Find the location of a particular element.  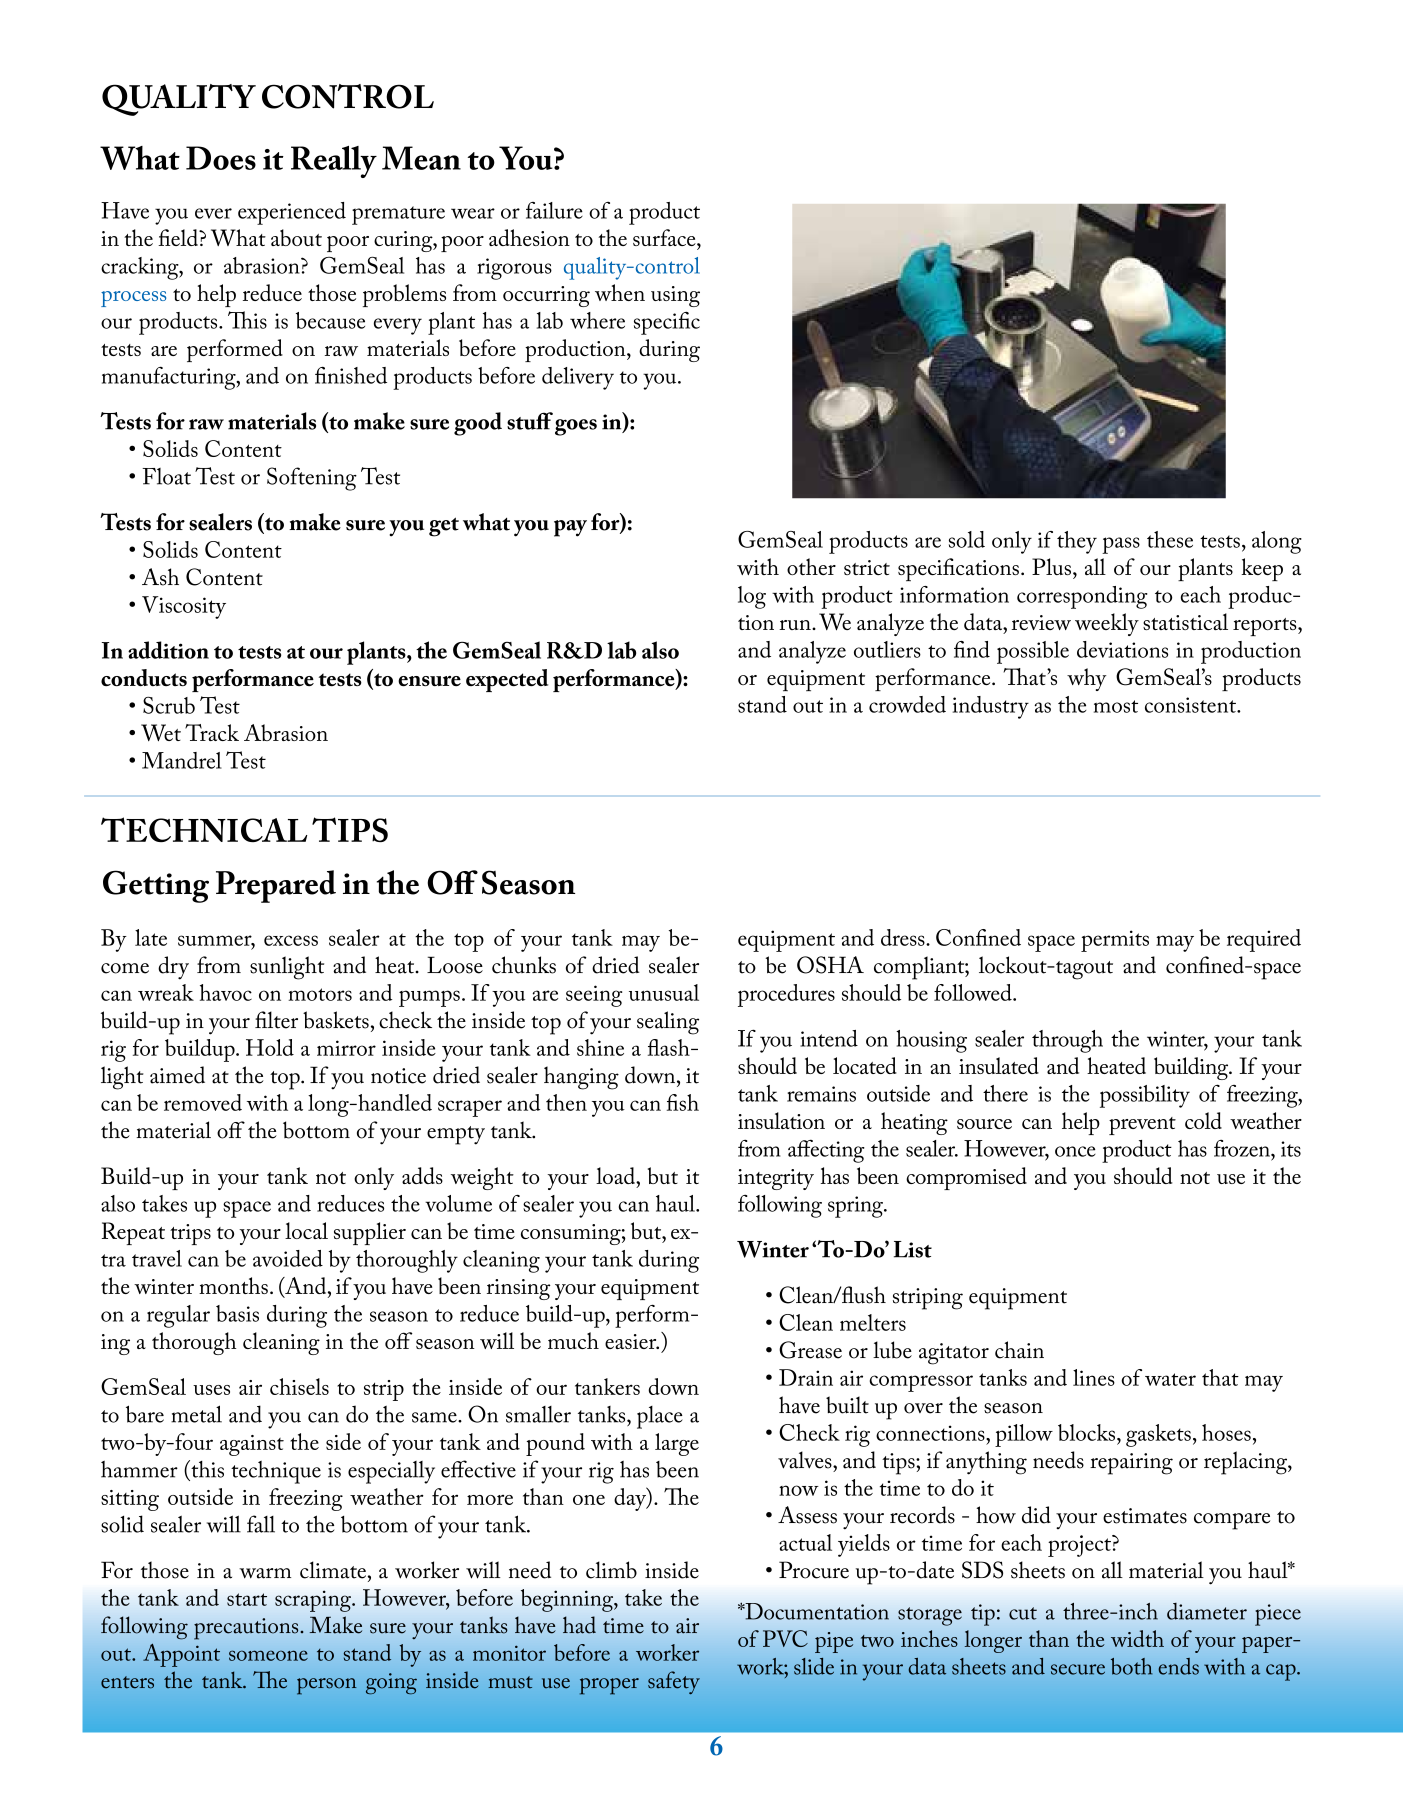

integrity is located at coordinates (776, 1179).
